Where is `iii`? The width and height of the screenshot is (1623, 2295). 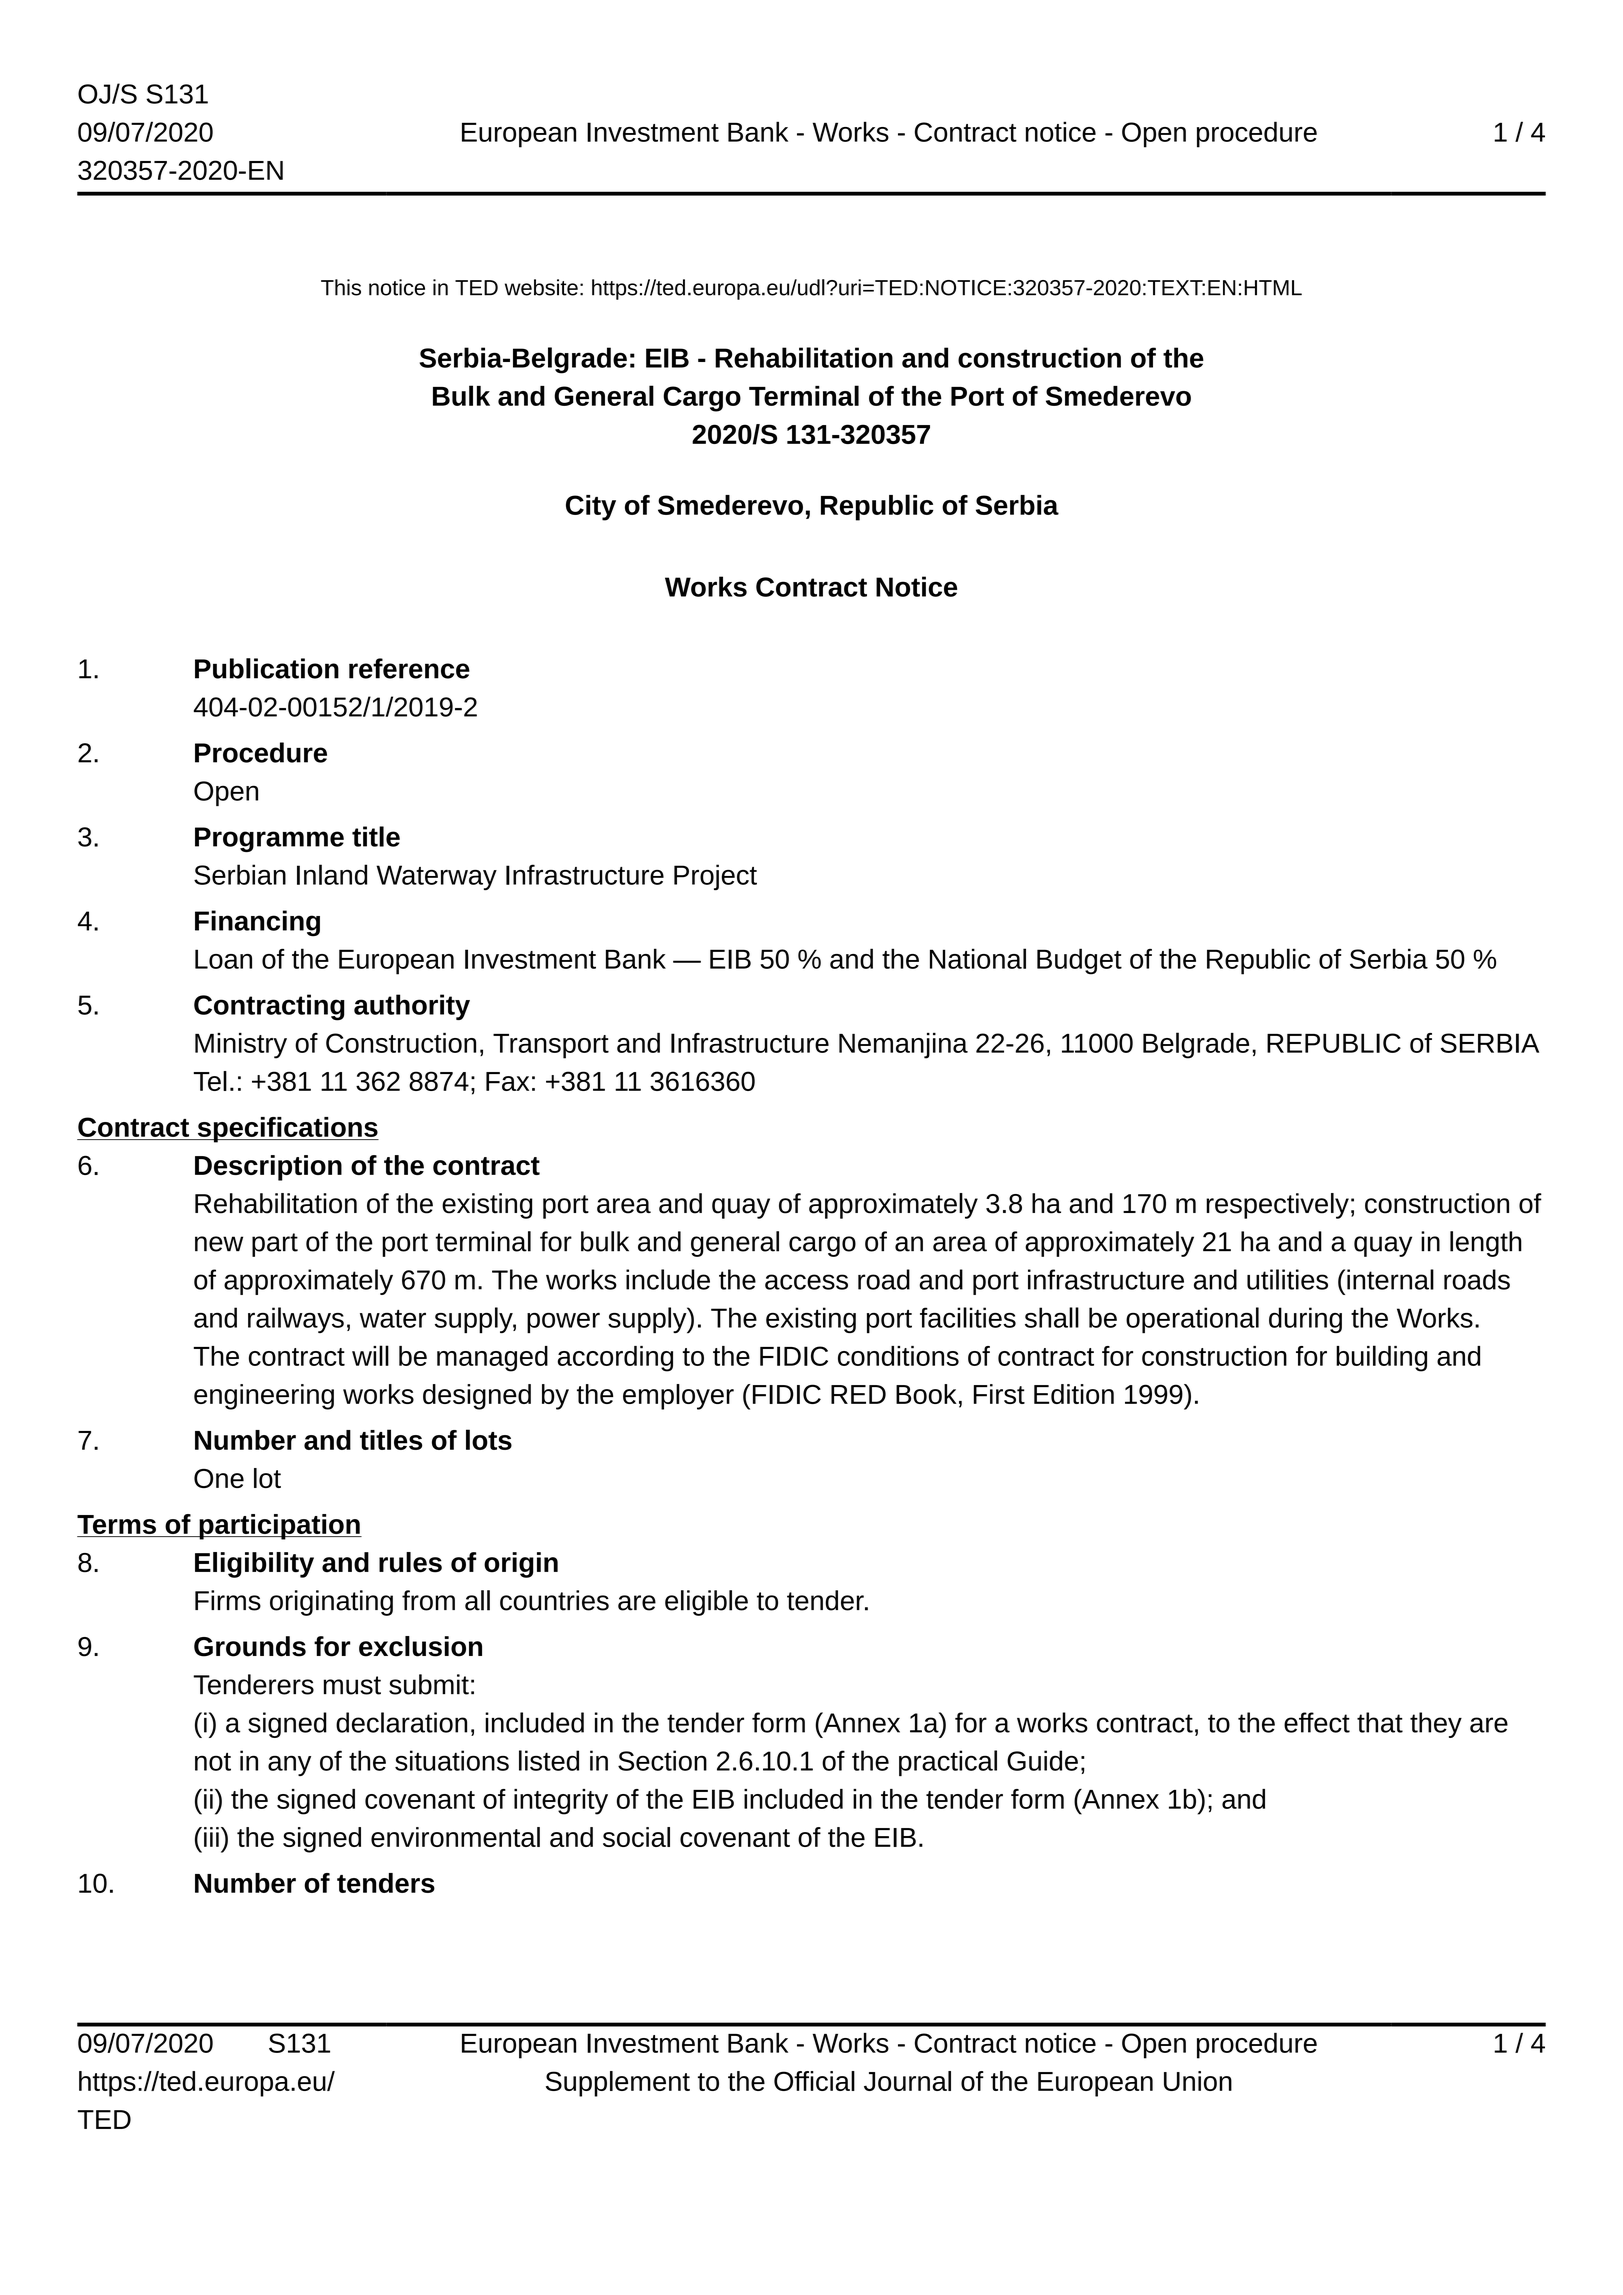
iii is located at coordinates (211, 1837).
